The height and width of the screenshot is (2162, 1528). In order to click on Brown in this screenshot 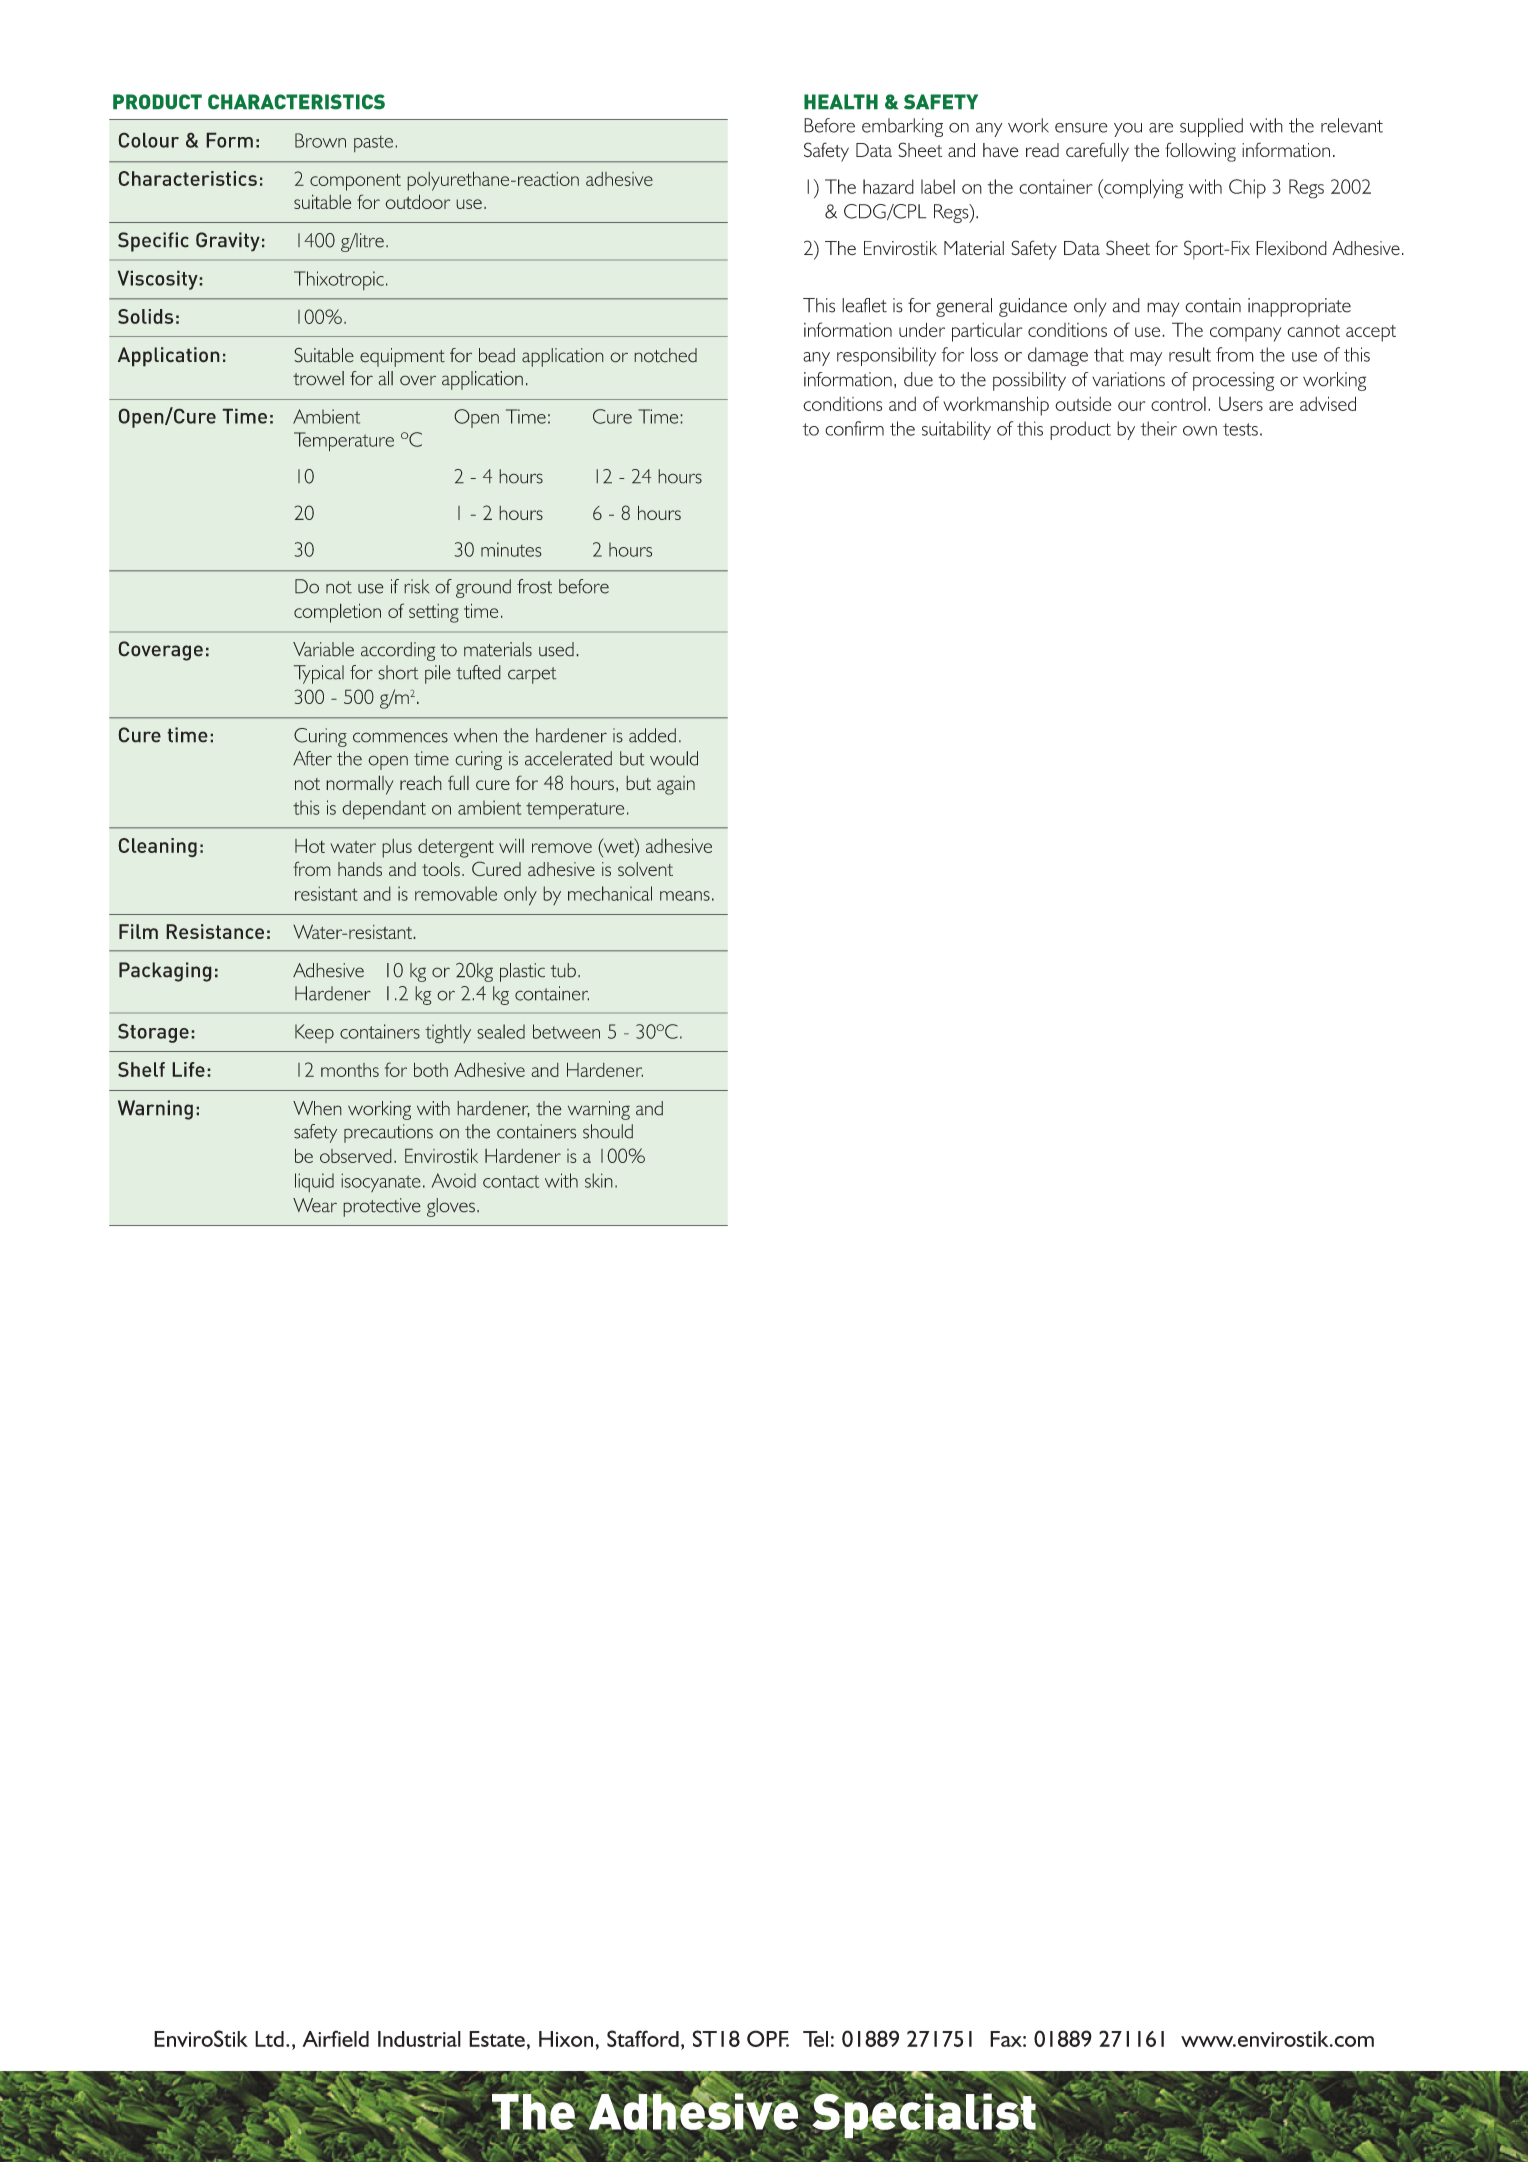, I will do `click(320, 140)`.
